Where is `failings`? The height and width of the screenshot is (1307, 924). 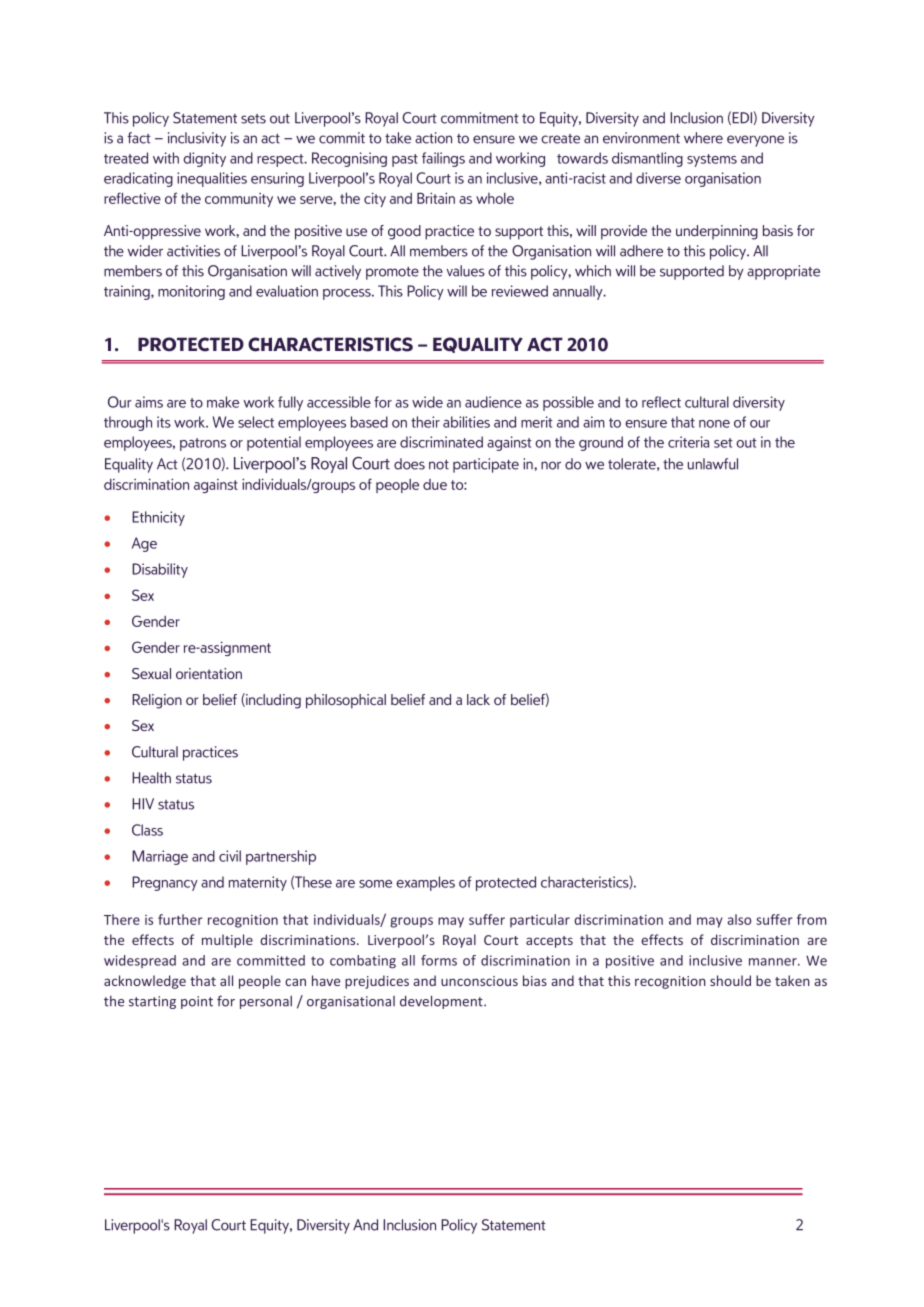 failings is located at coordinates (443, 159).
